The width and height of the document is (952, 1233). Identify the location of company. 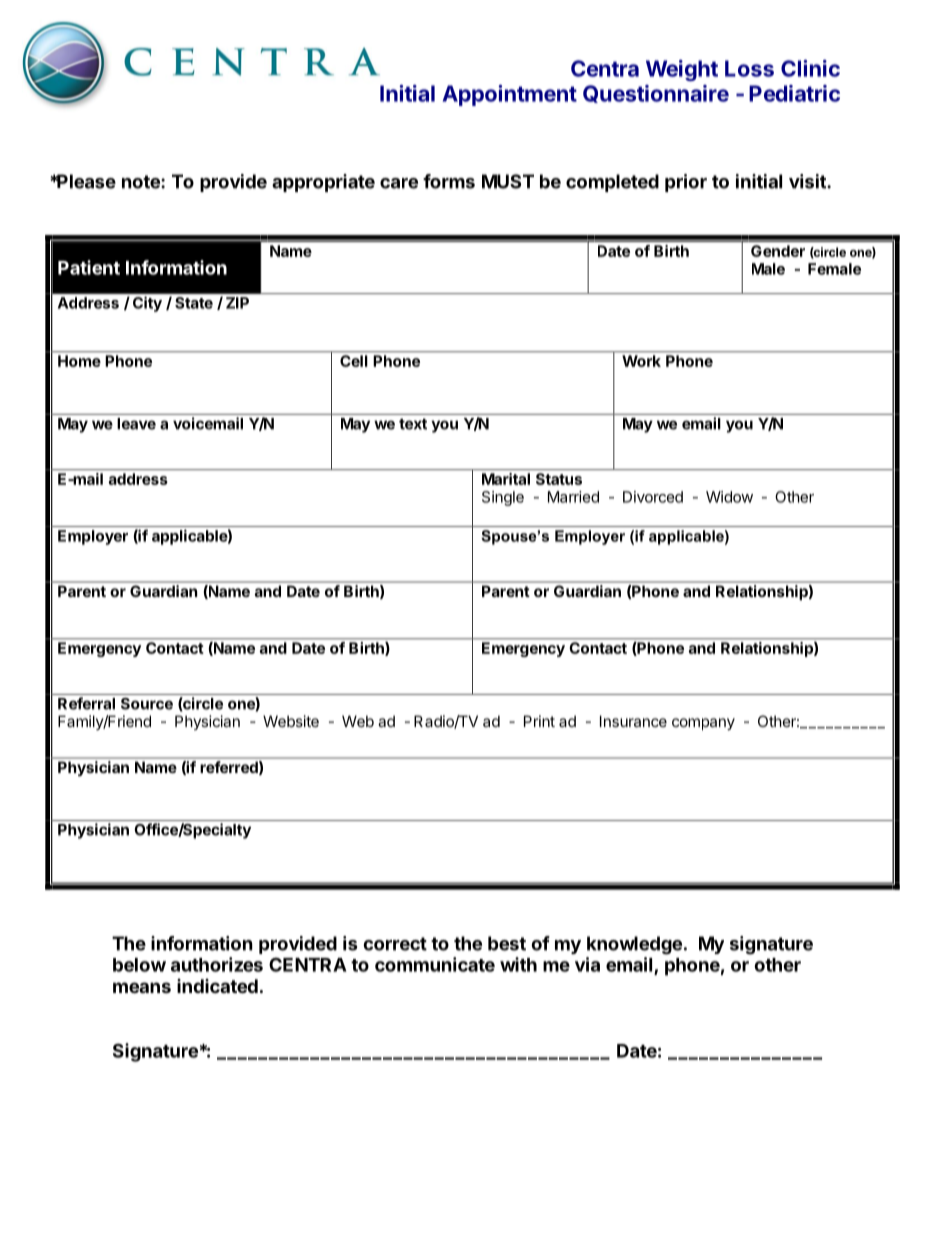
(703, 724).
